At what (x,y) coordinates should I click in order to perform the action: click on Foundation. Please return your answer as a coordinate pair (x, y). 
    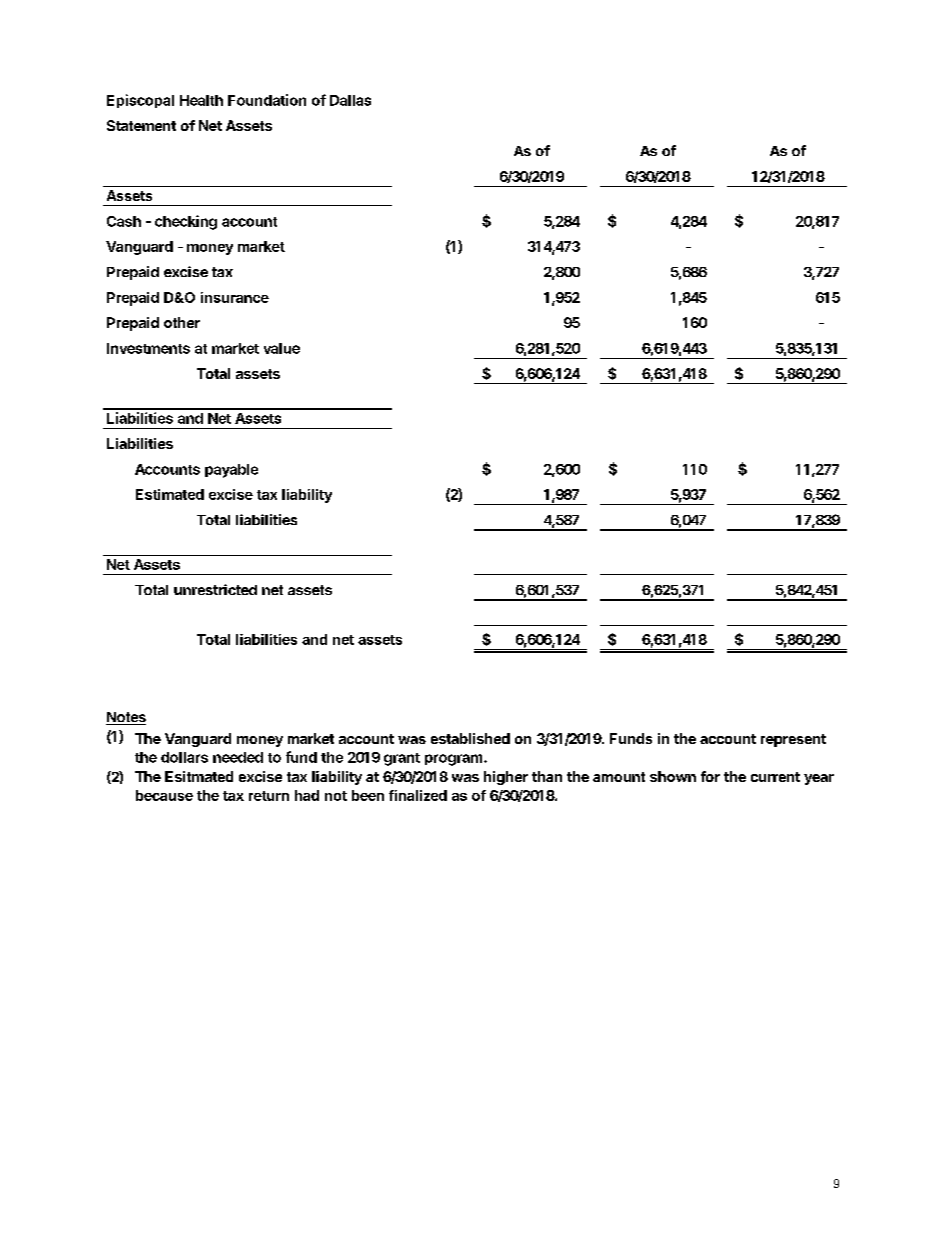
    Looking at the image, I should click on (267, 100).
